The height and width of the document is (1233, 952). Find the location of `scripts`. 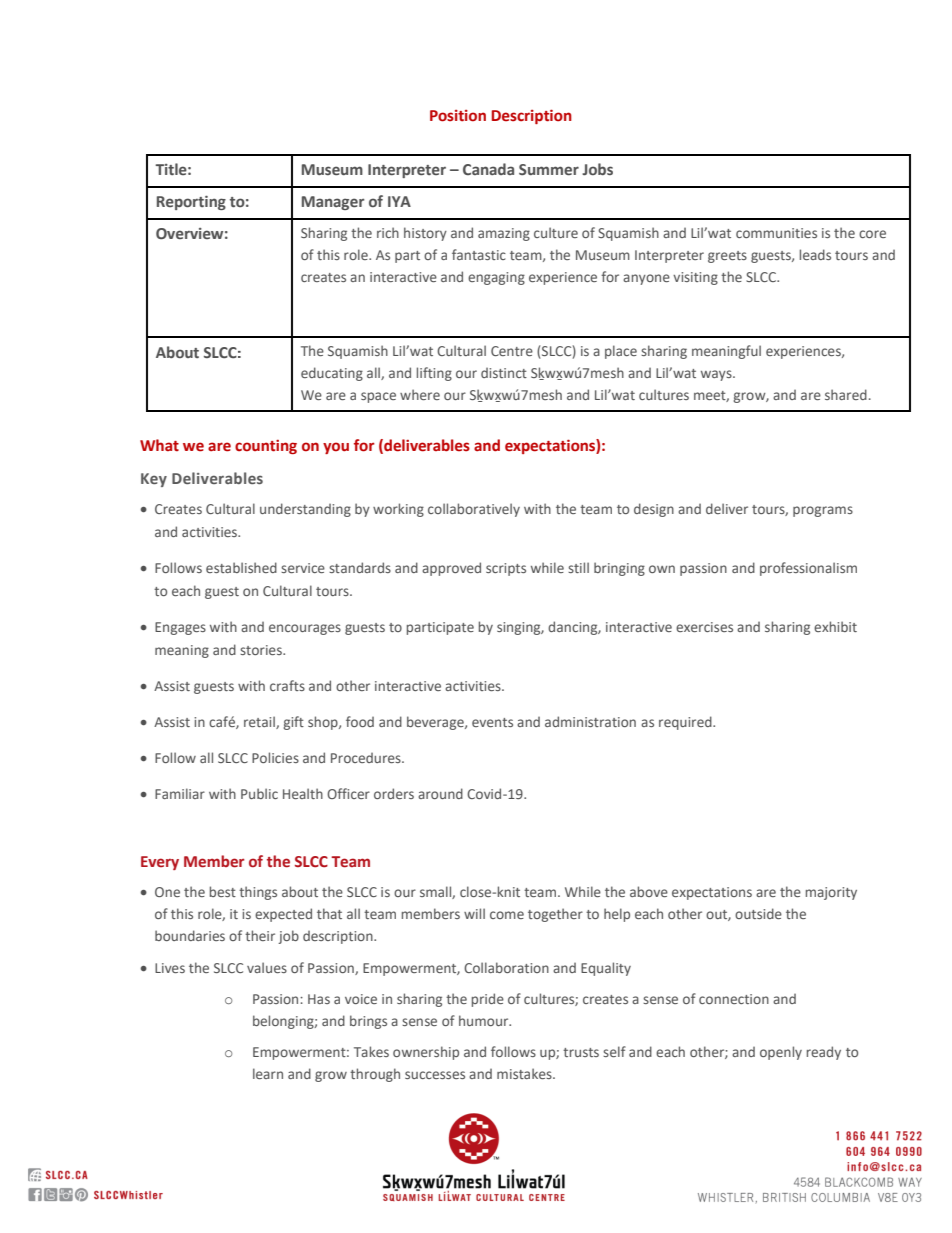

scripts is located at coordinates (506, 569).
